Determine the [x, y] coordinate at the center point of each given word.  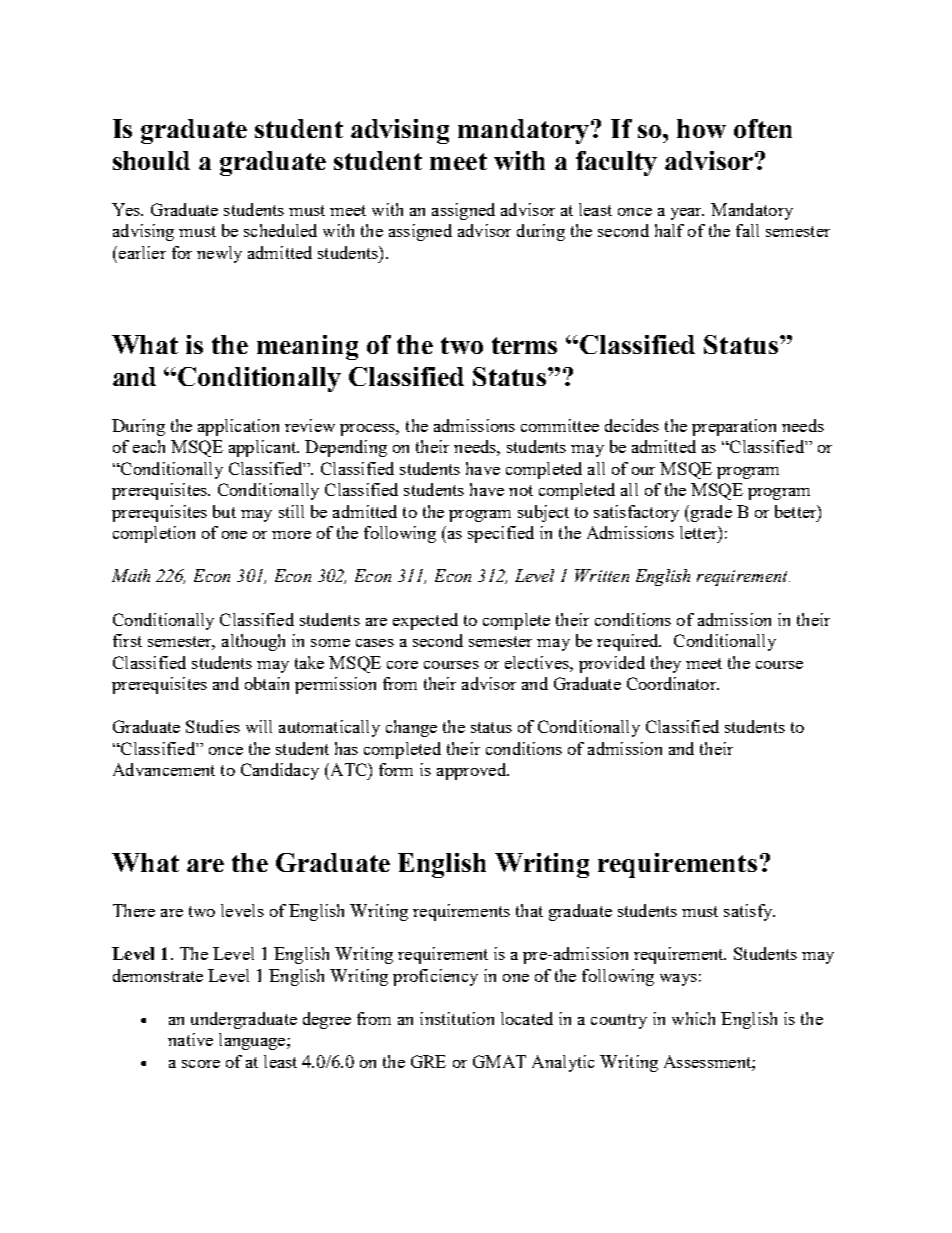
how [701, 128]
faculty [616, 163]
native [190, 1039]
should [151, 160]
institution [457, 1018]
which [693, 1018]
